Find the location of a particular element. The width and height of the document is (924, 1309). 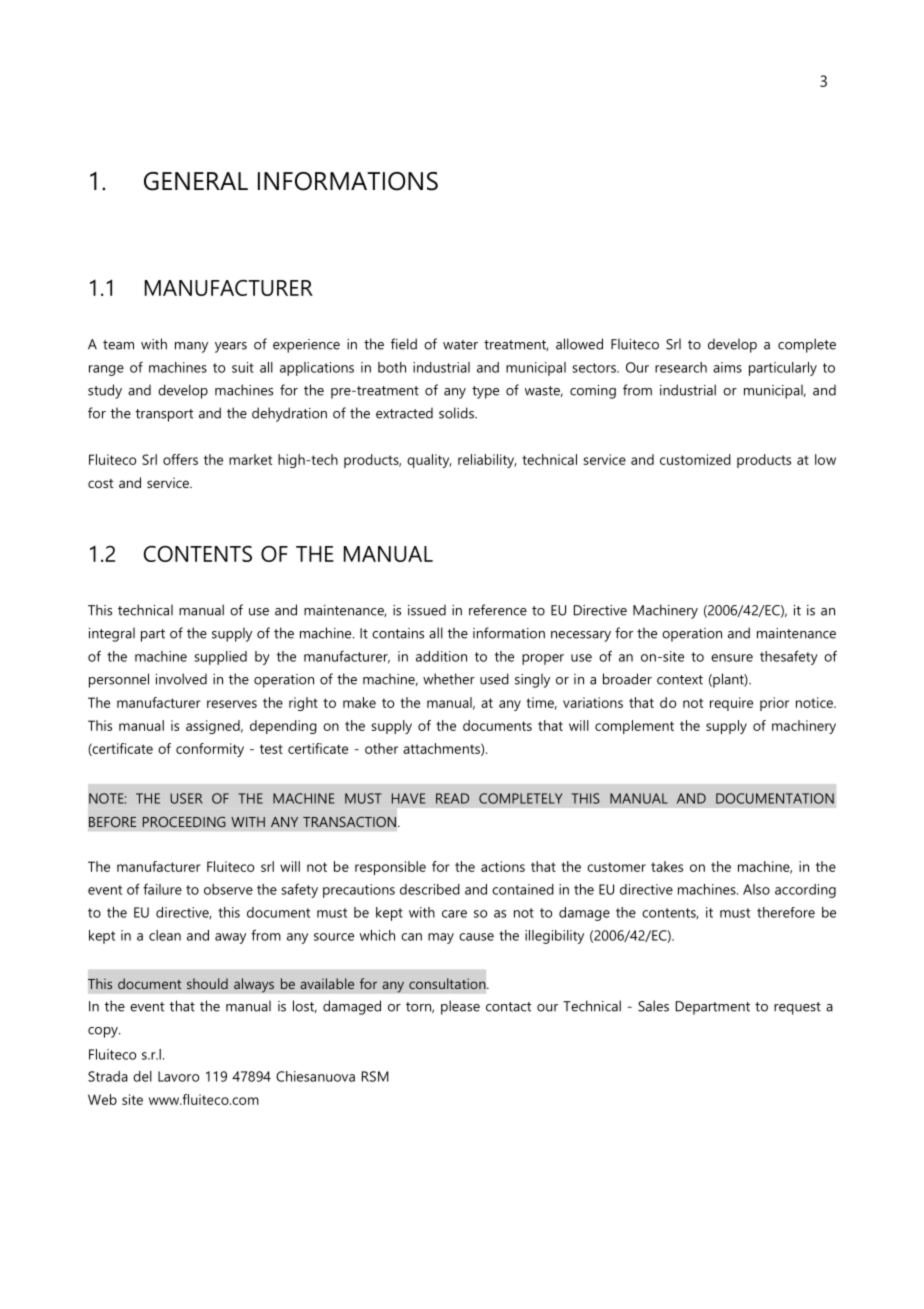

RSM is located at coordinates (375, 1076).
